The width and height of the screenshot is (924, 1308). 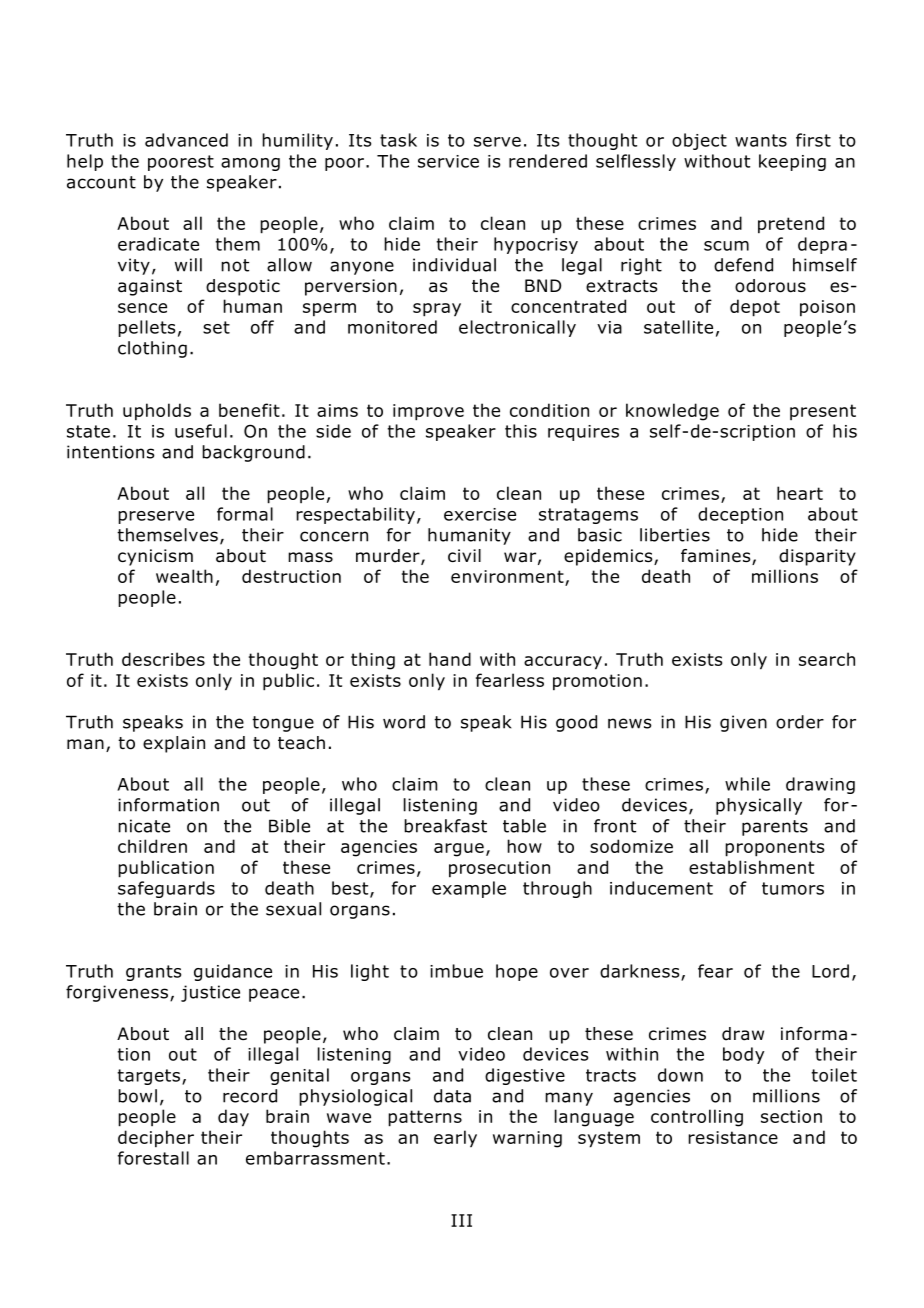 What do you see at coordinates (186, 140) in the screenshot?
I see `advanced` at bounding box center [186, 140].
